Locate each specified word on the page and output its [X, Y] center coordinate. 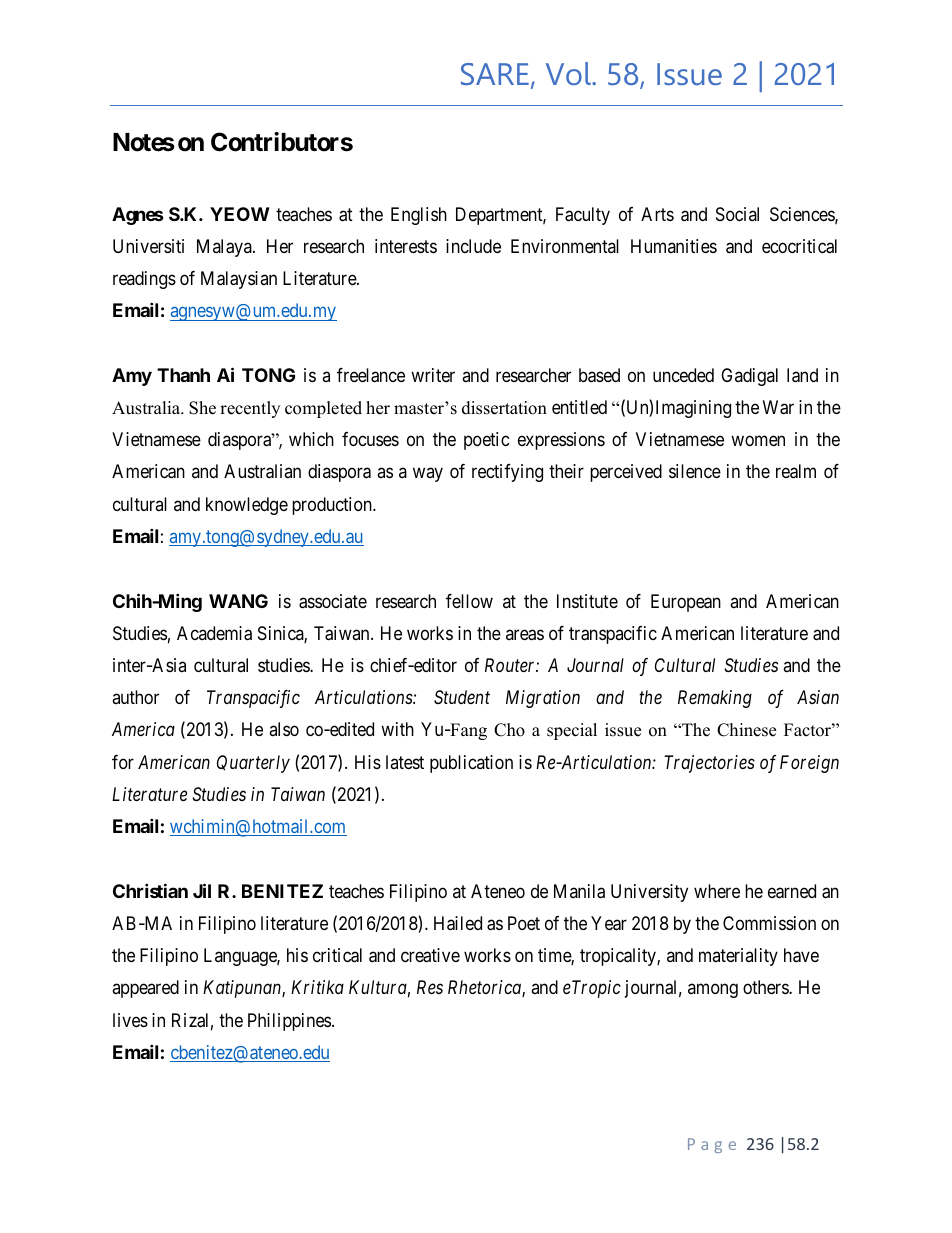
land [802, 375]
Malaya [225, 248]
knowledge [247, 506]
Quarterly [253, 764]
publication [471, 764]
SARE [495, 74]
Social [737, 214]
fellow [469, 601]
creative [430, 955]
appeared [145, 989]
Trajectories [709, 764]
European [686, 603]
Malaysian [239, 280]
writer [433, 375]
